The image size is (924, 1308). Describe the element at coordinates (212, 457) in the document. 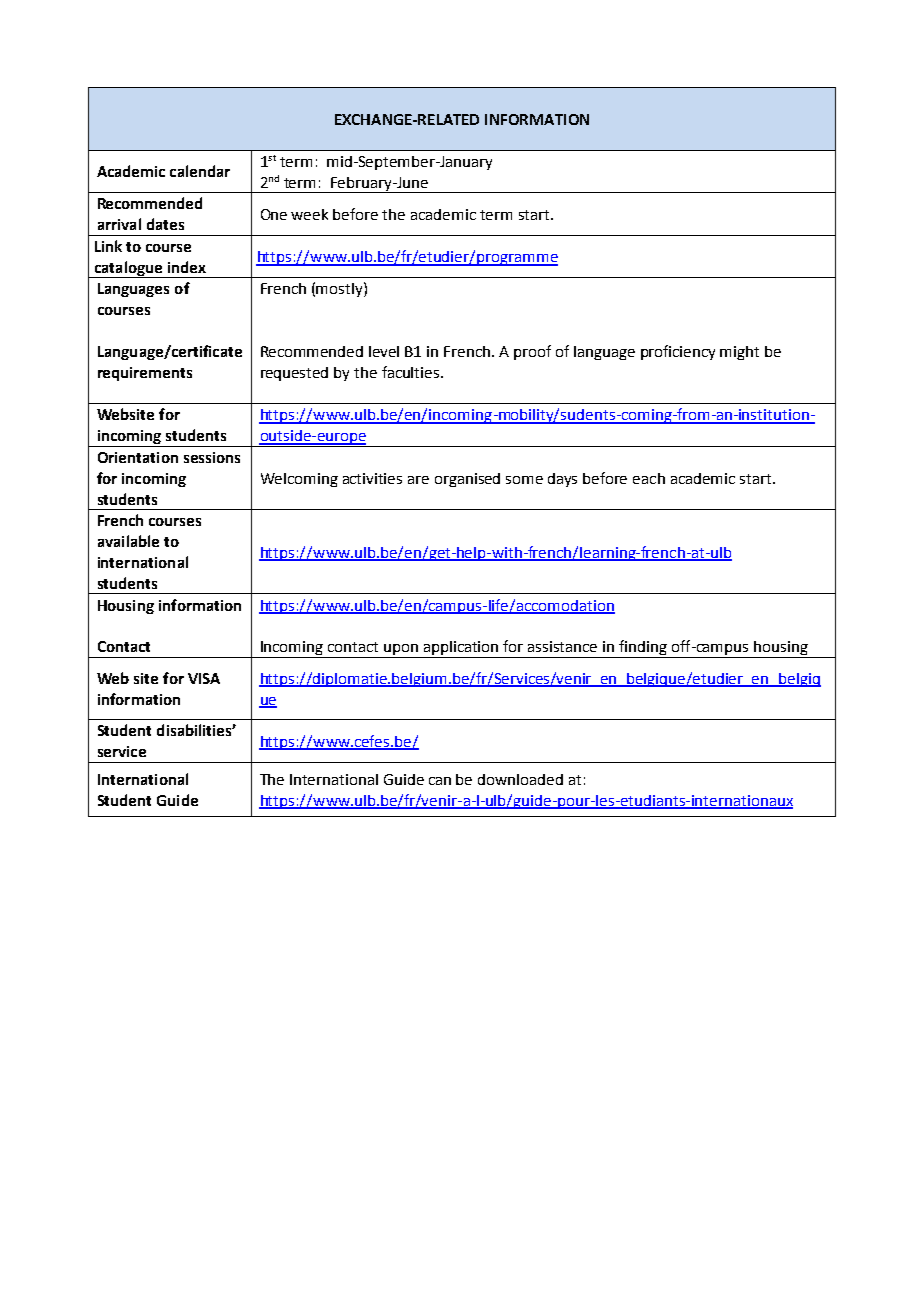

I see `sessions` at that location.
